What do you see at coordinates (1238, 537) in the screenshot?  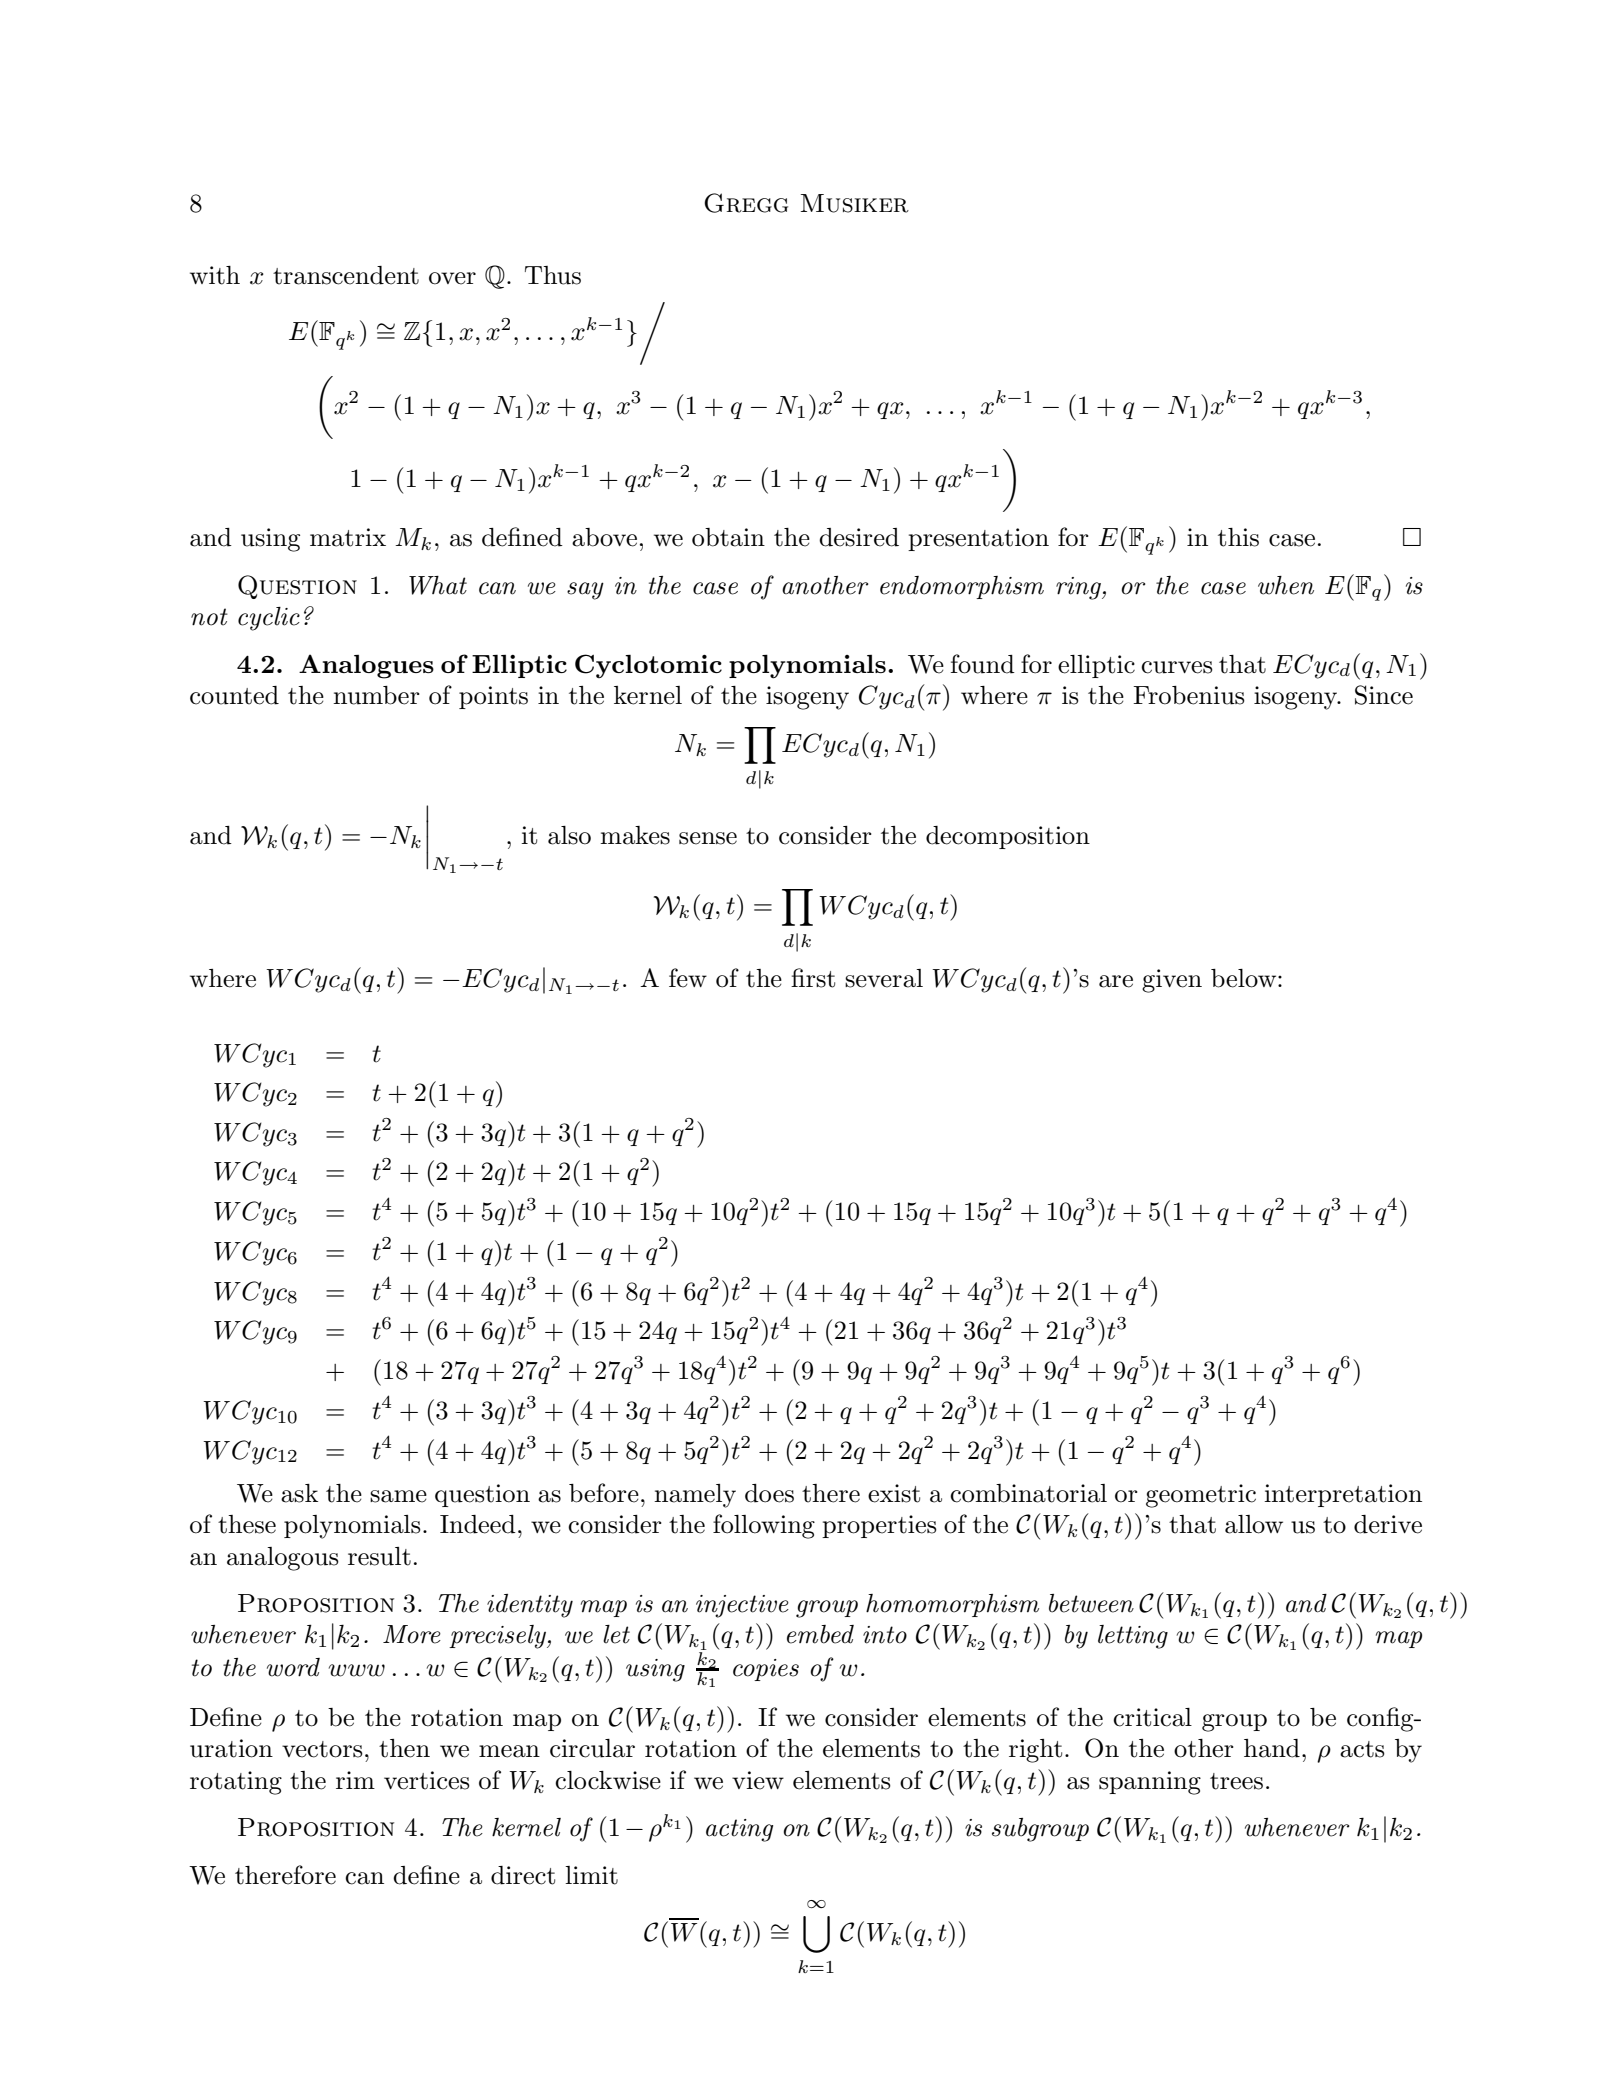 I see `this` at bounding box center [1238, 537].
